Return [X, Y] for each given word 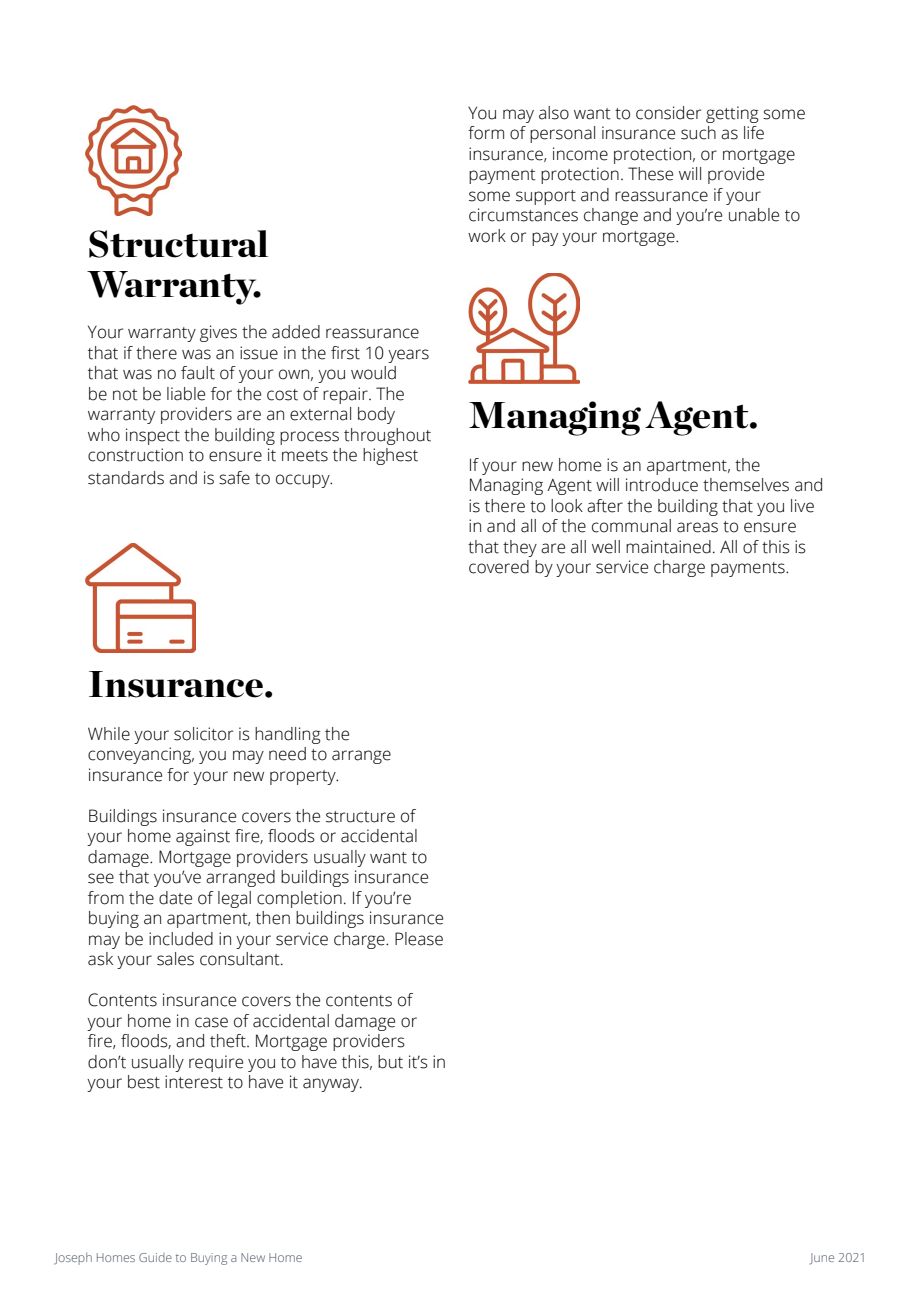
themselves [746, 485]
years [408, 356]
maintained [668, 547]
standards [126, 478]
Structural [178, 244]
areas [697, 527]
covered [499, 567]
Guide [155, 1257]
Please [419, 939]
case [211, 1022]
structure [360, 817]
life [754, 133]
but [390, 1062]
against [203, 837]
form [486, 133]
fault [198, 373]
